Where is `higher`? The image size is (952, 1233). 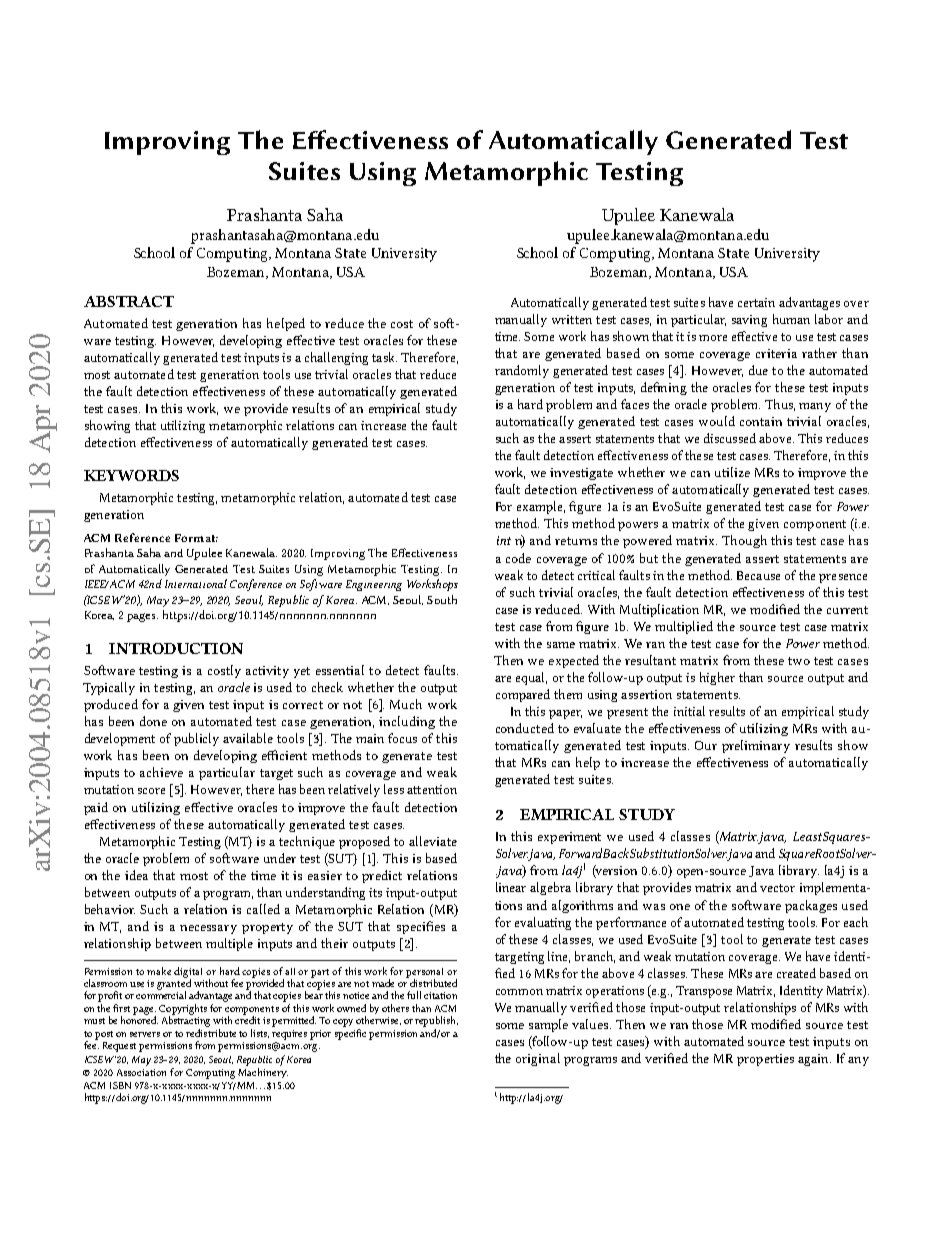 higher is located at coordinates (717, 678).
